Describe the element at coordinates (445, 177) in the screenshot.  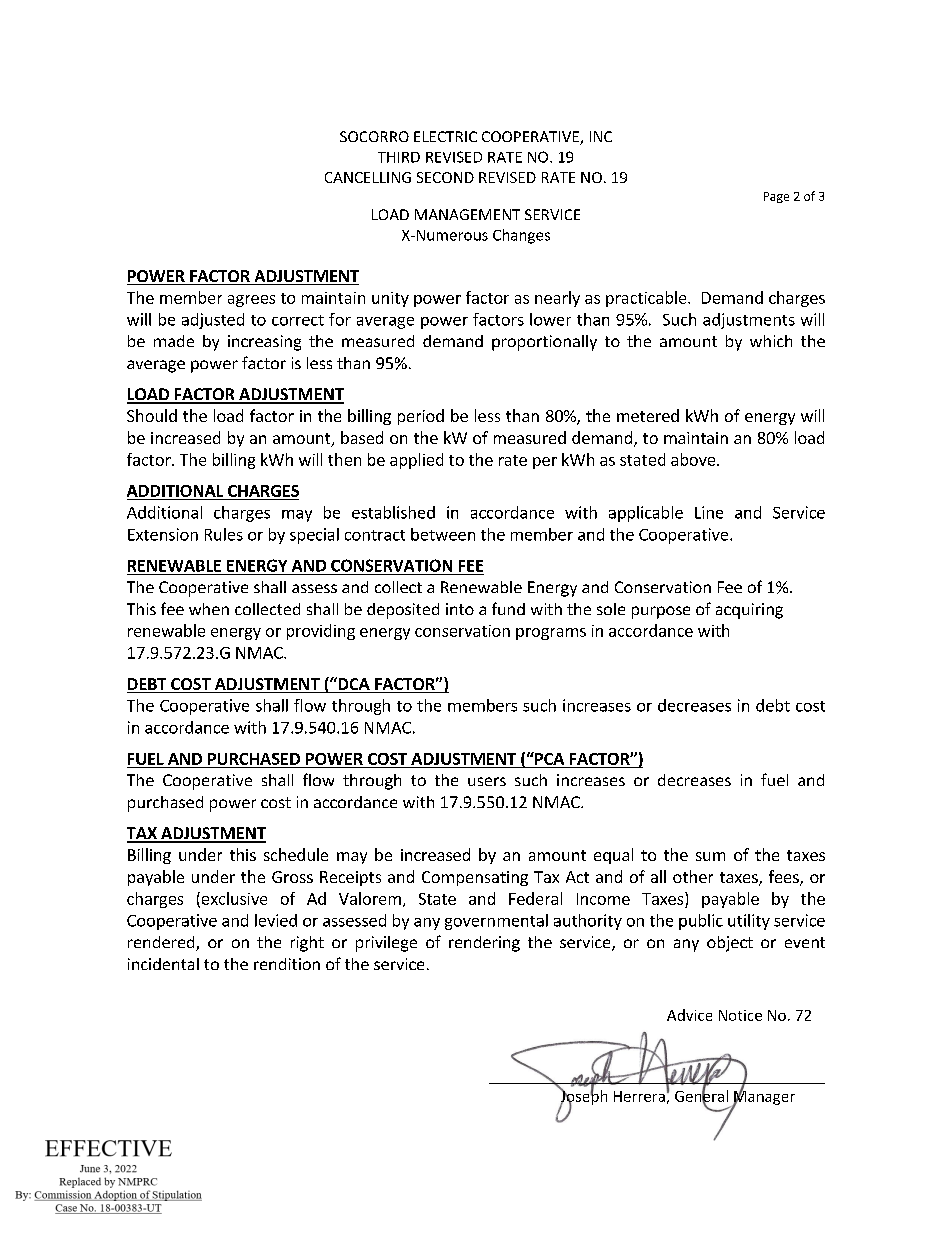
I see `SECOND` at that location.
